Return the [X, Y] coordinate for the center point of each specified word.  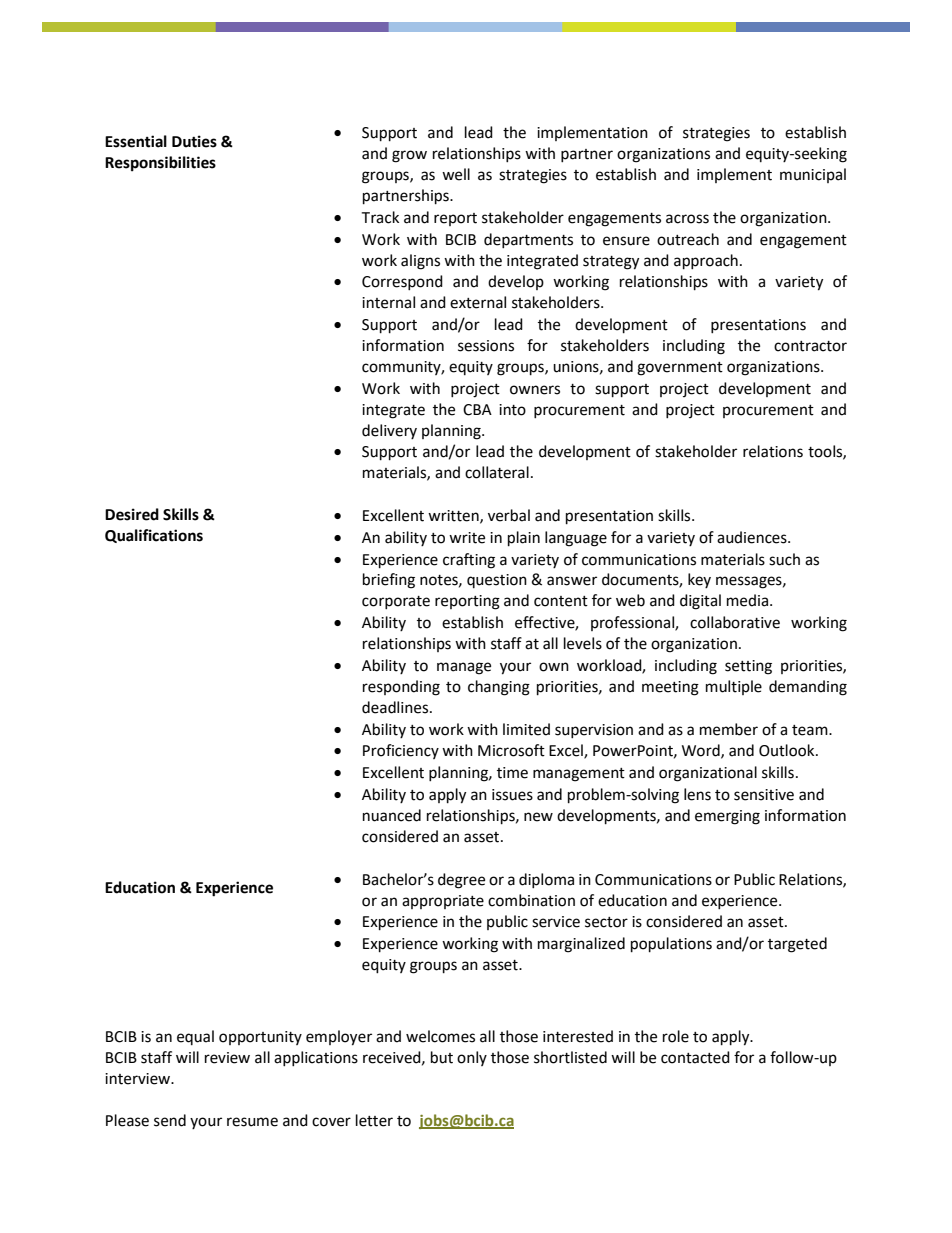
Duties [194, 141]
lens [697, 794]
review [227, 1058]
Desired [132, 514]
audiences [753, 537]
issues [512, 795]
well [456, 174]
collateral [497, 472]
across [687, 219]
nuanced [392, 815]
